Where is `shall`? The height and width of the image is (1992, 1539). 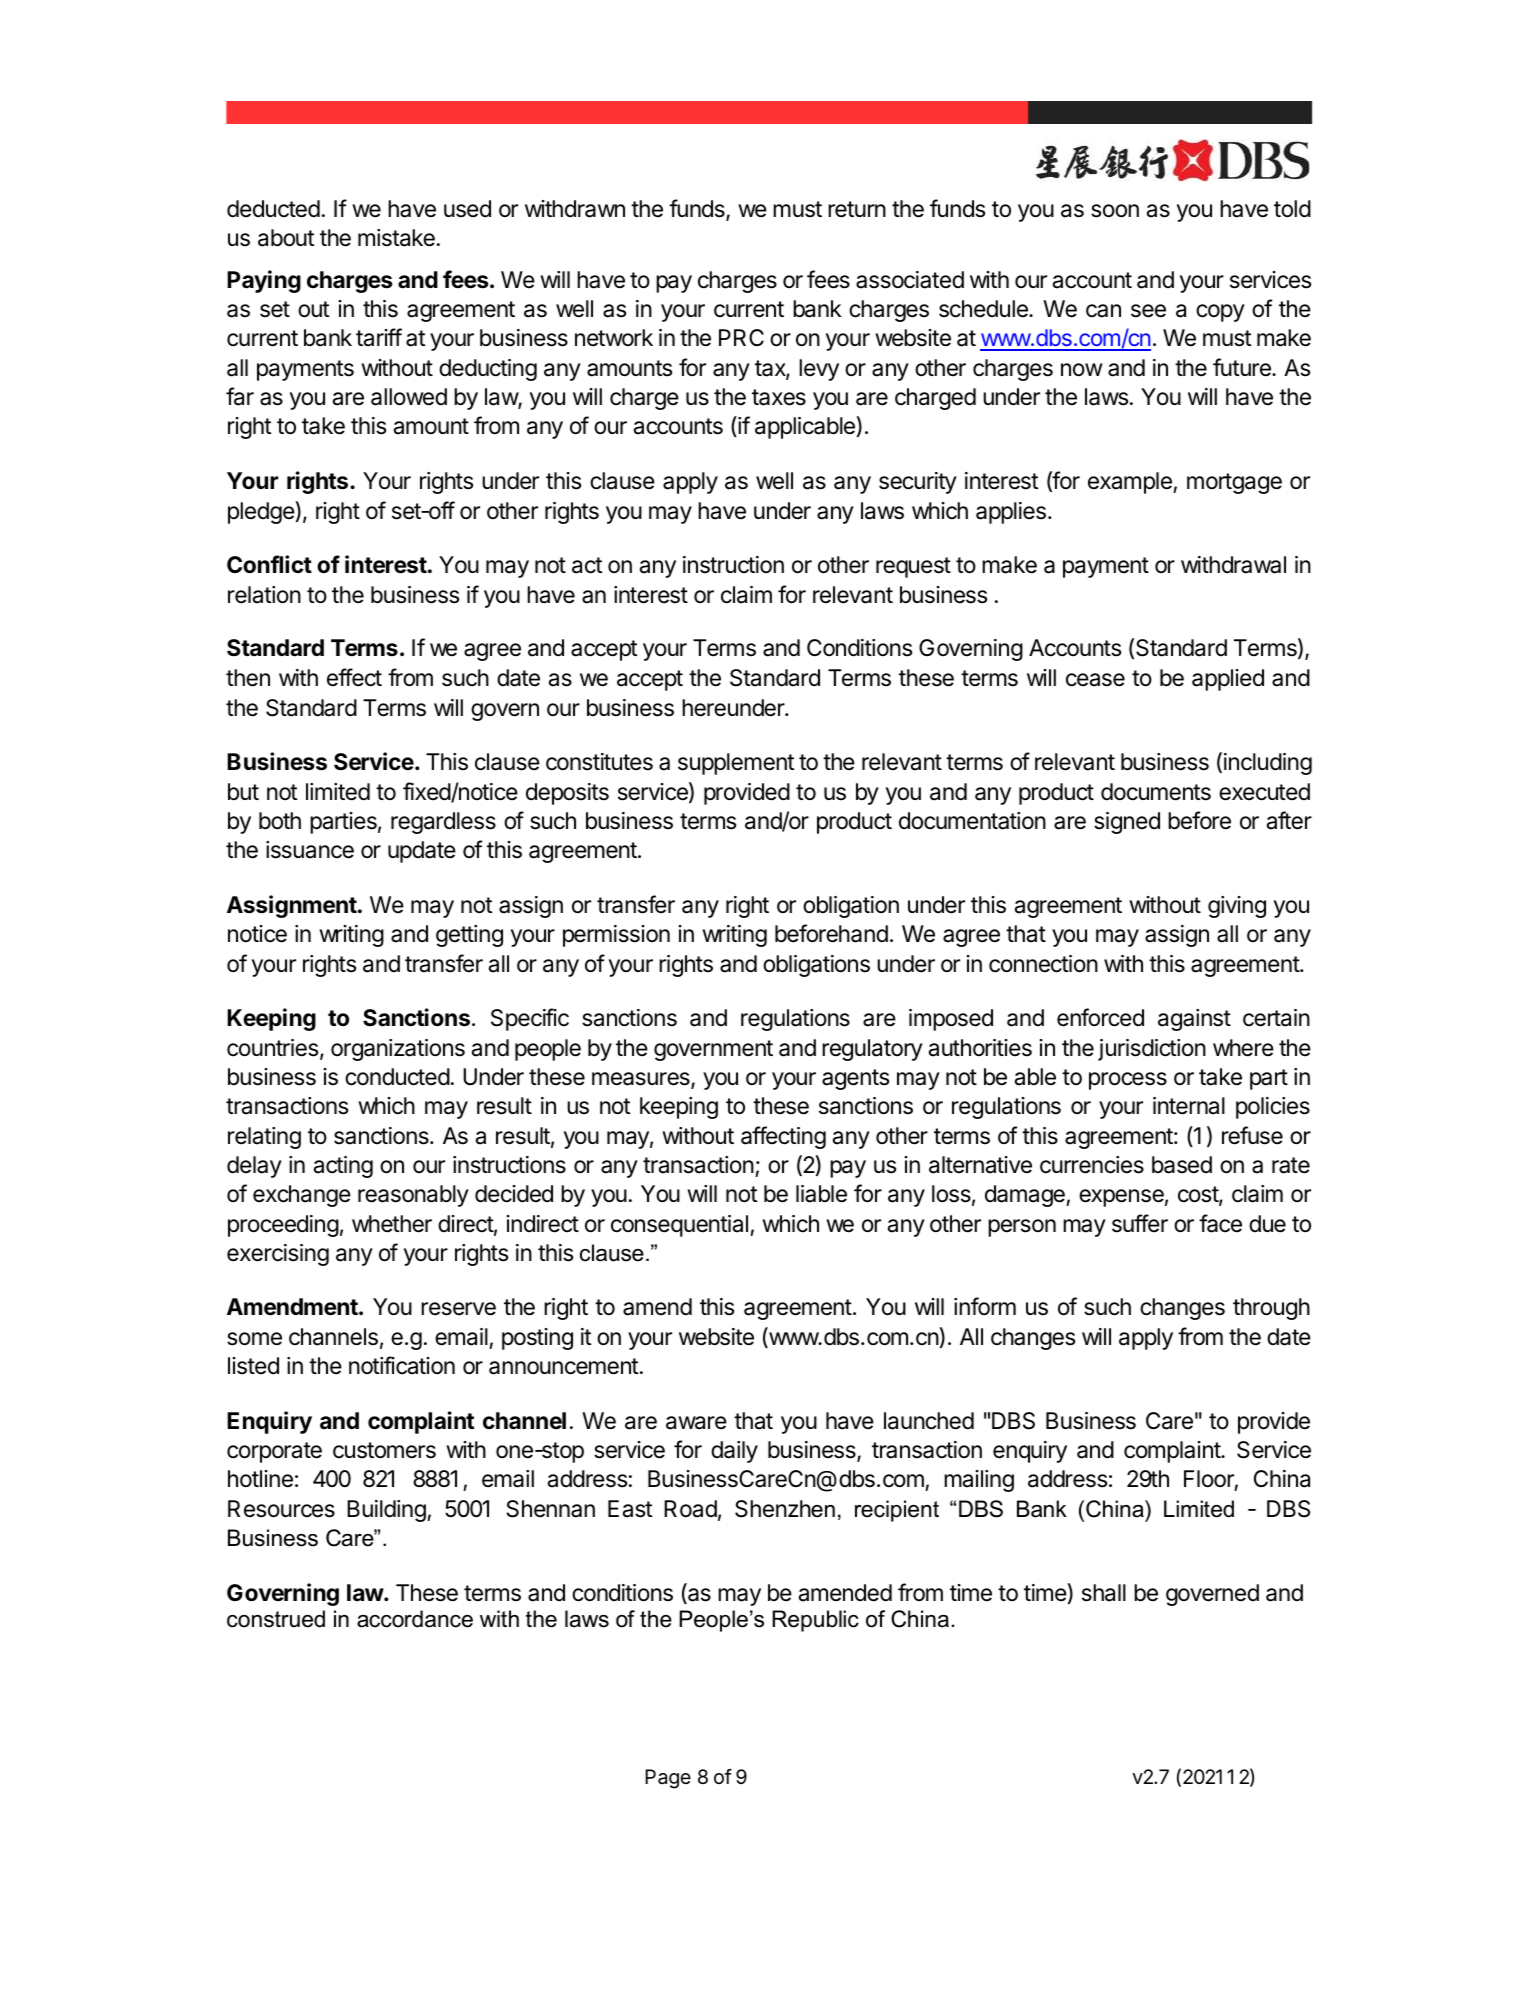
shall is located at coordinates (1104, 1593).
